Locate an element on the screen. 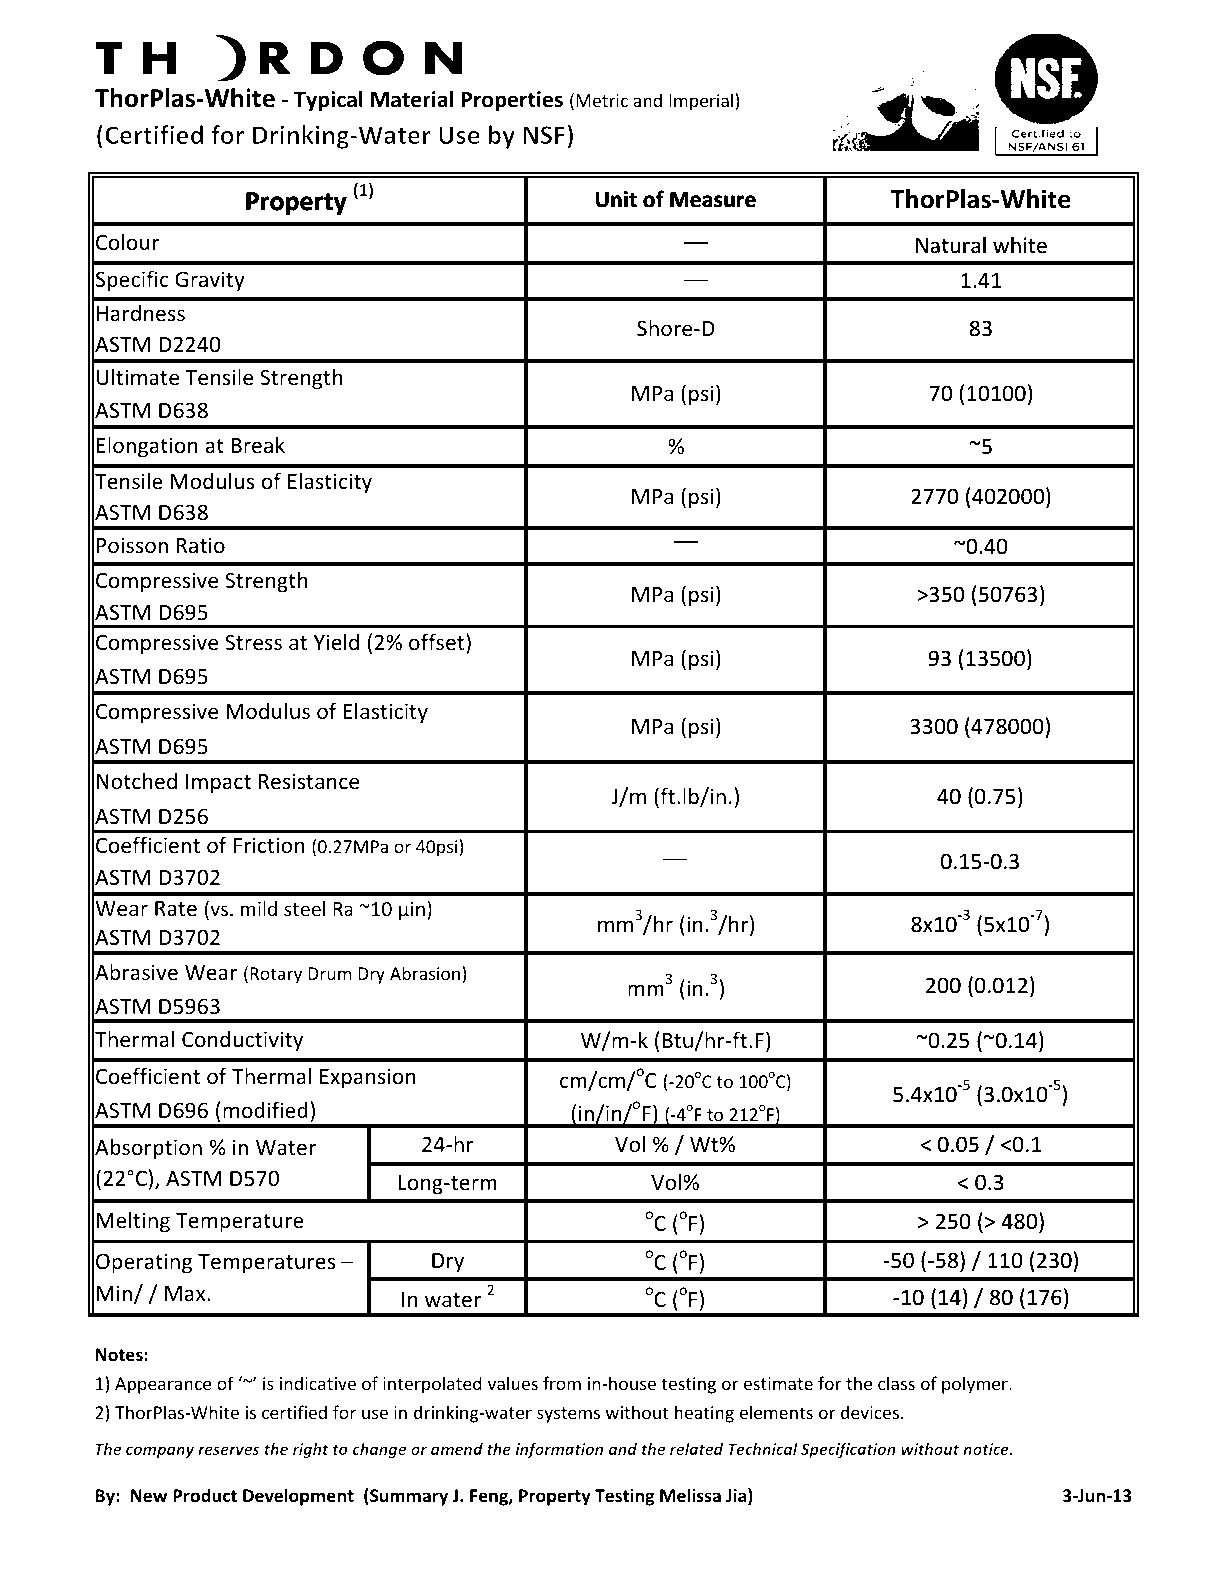 This screenshot has width=1219, height=1577. Measure is located at coordinates (713, 199).
